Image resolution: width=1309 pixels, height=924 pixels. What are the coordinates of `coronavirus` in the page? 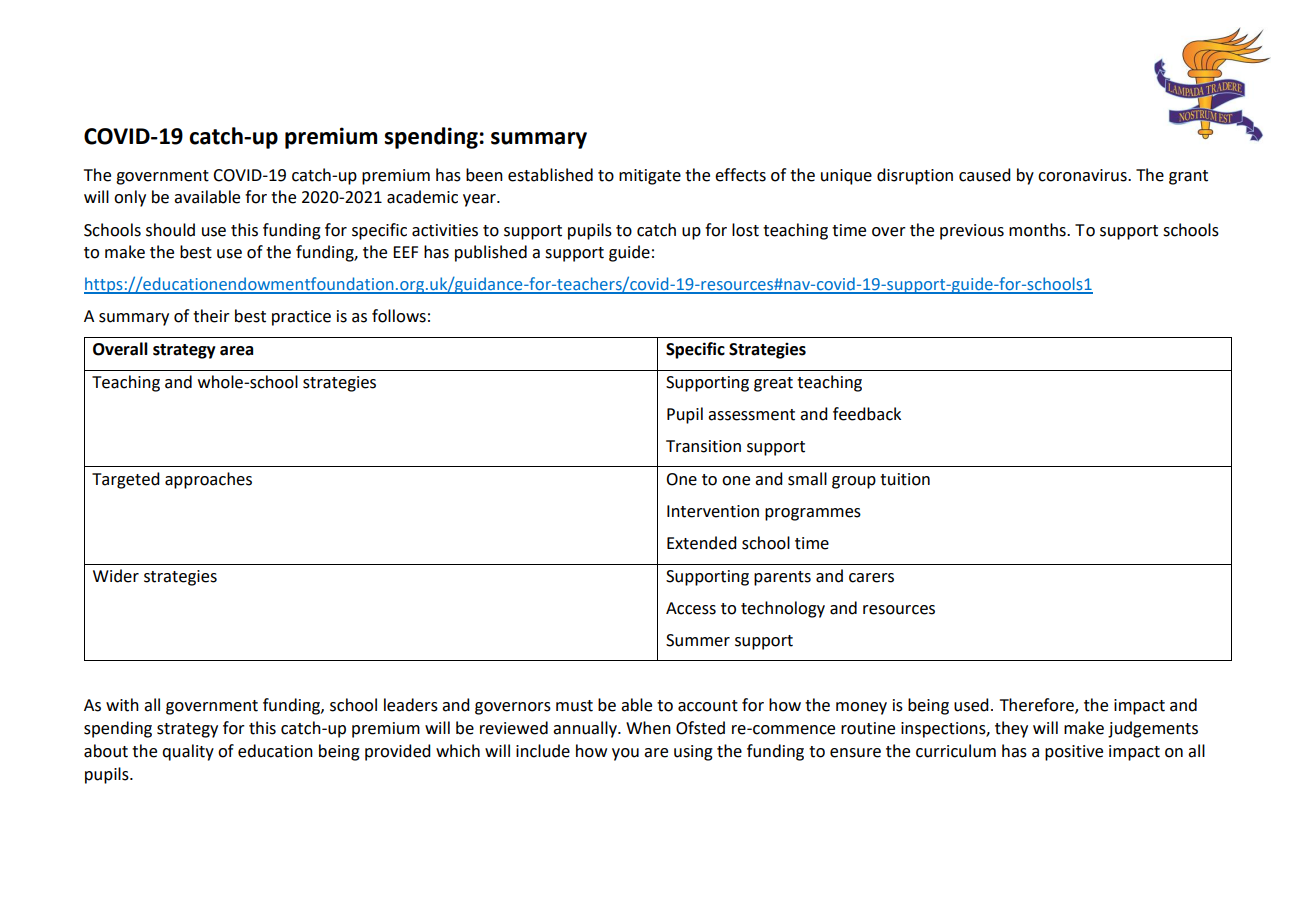 It's located at (1083, 175).
